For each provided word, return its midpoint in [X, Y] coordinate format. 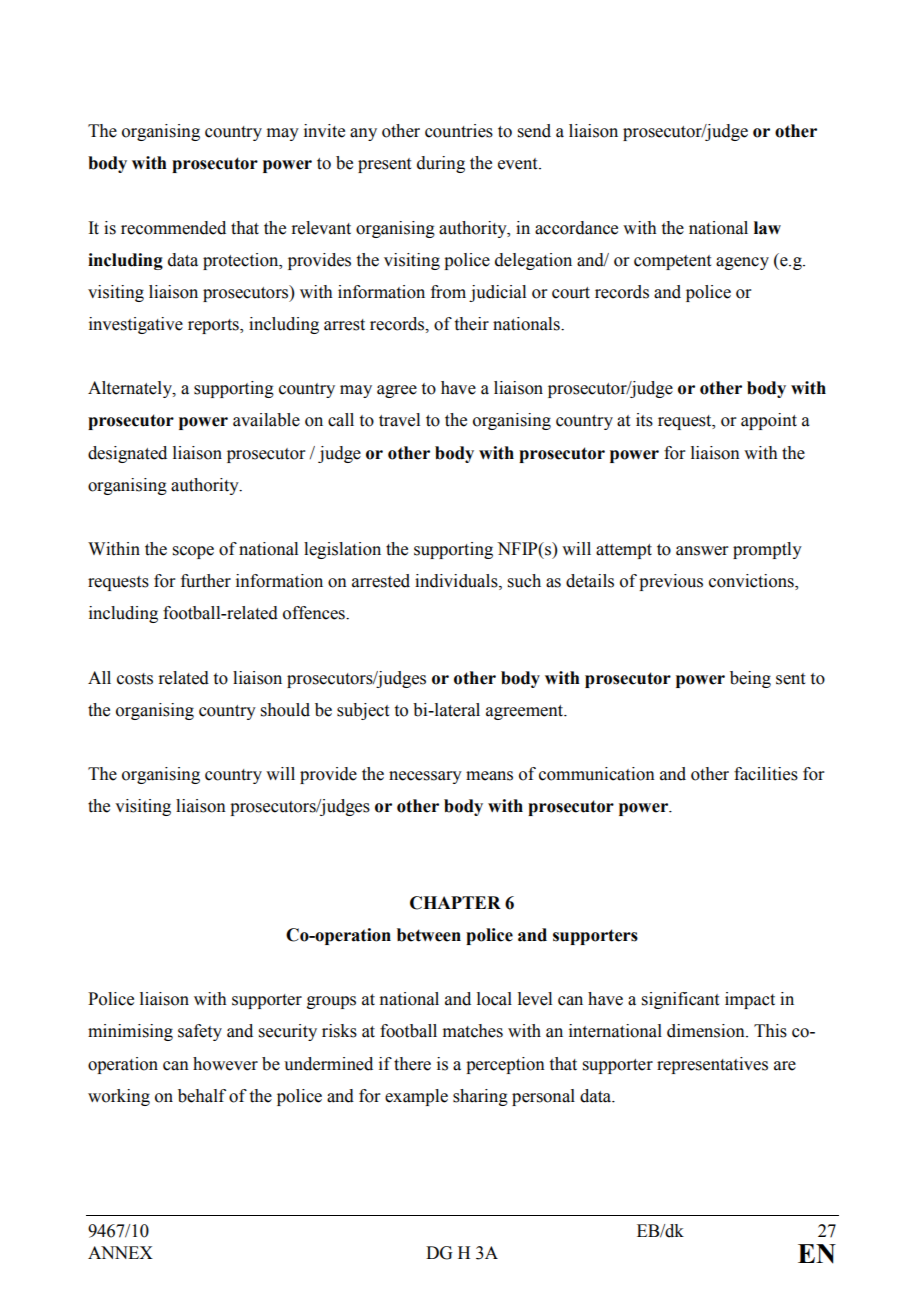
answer [702, 551]
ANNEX [120, 1252]
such [524, 581]
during [441, 164]
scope [193, 552]
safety [200, 1032]
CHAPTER [455, 903]
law [767, 228]
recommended [173, 228]
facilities [766, 774]
